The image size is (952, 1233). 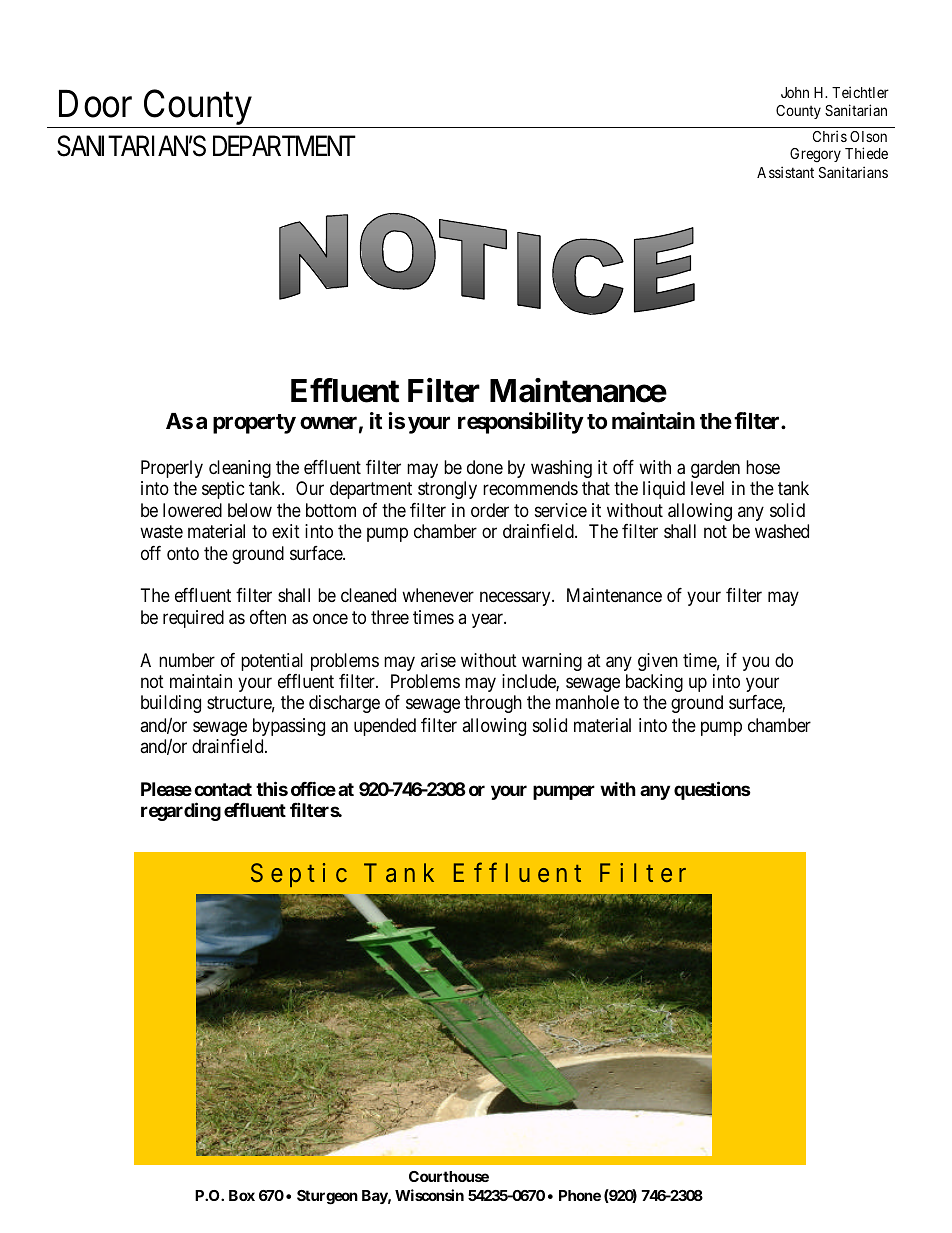 What do you see at coordinates (242, 1195) in the page?
I see `Box` at bounding box center [242, 1195].
